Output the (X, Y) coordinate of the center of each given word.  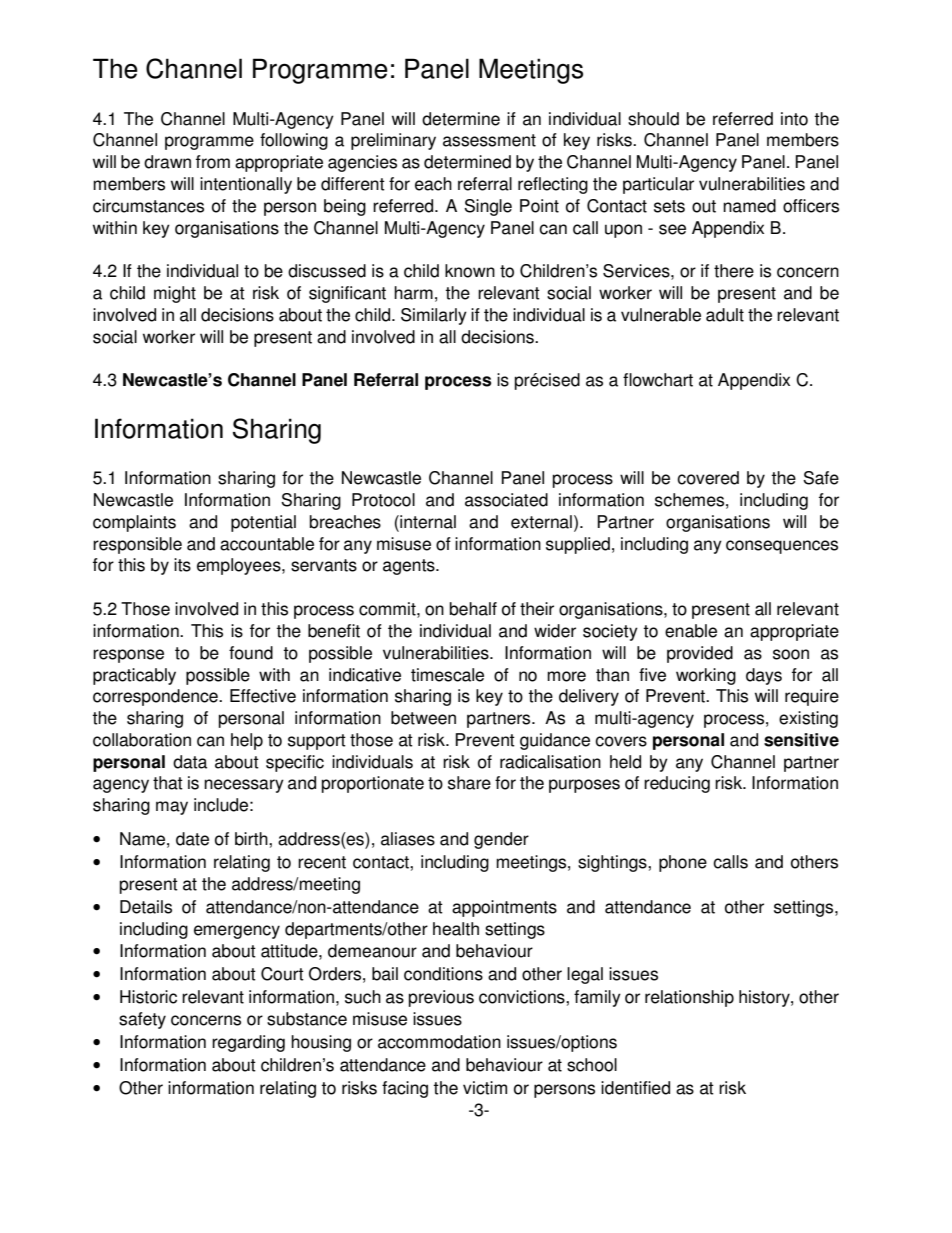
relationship (689, 998)
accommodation (439, 1042)
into (794, 119)
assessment (489, 140)
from (213, 162)
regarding (248, 1043)
